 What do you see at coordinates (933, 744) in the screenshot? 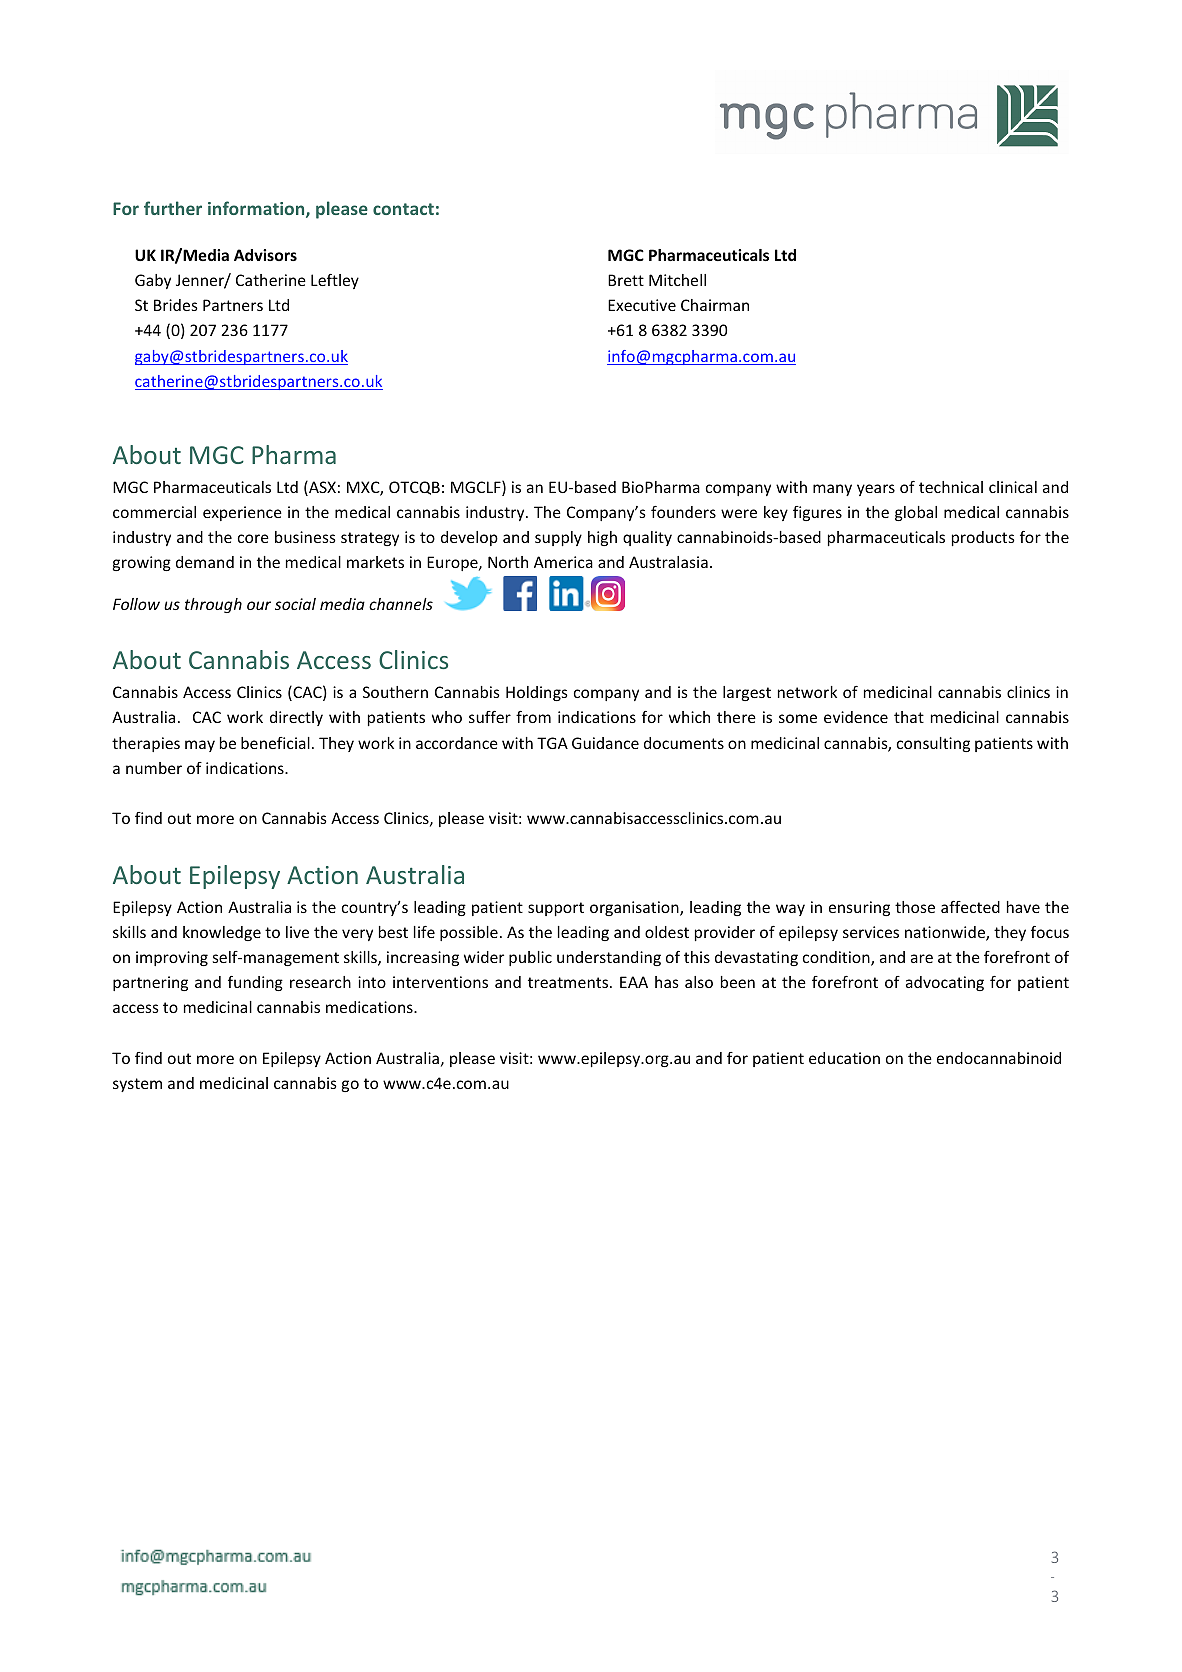
I see `consulting` at bounding box center [933, 744].
